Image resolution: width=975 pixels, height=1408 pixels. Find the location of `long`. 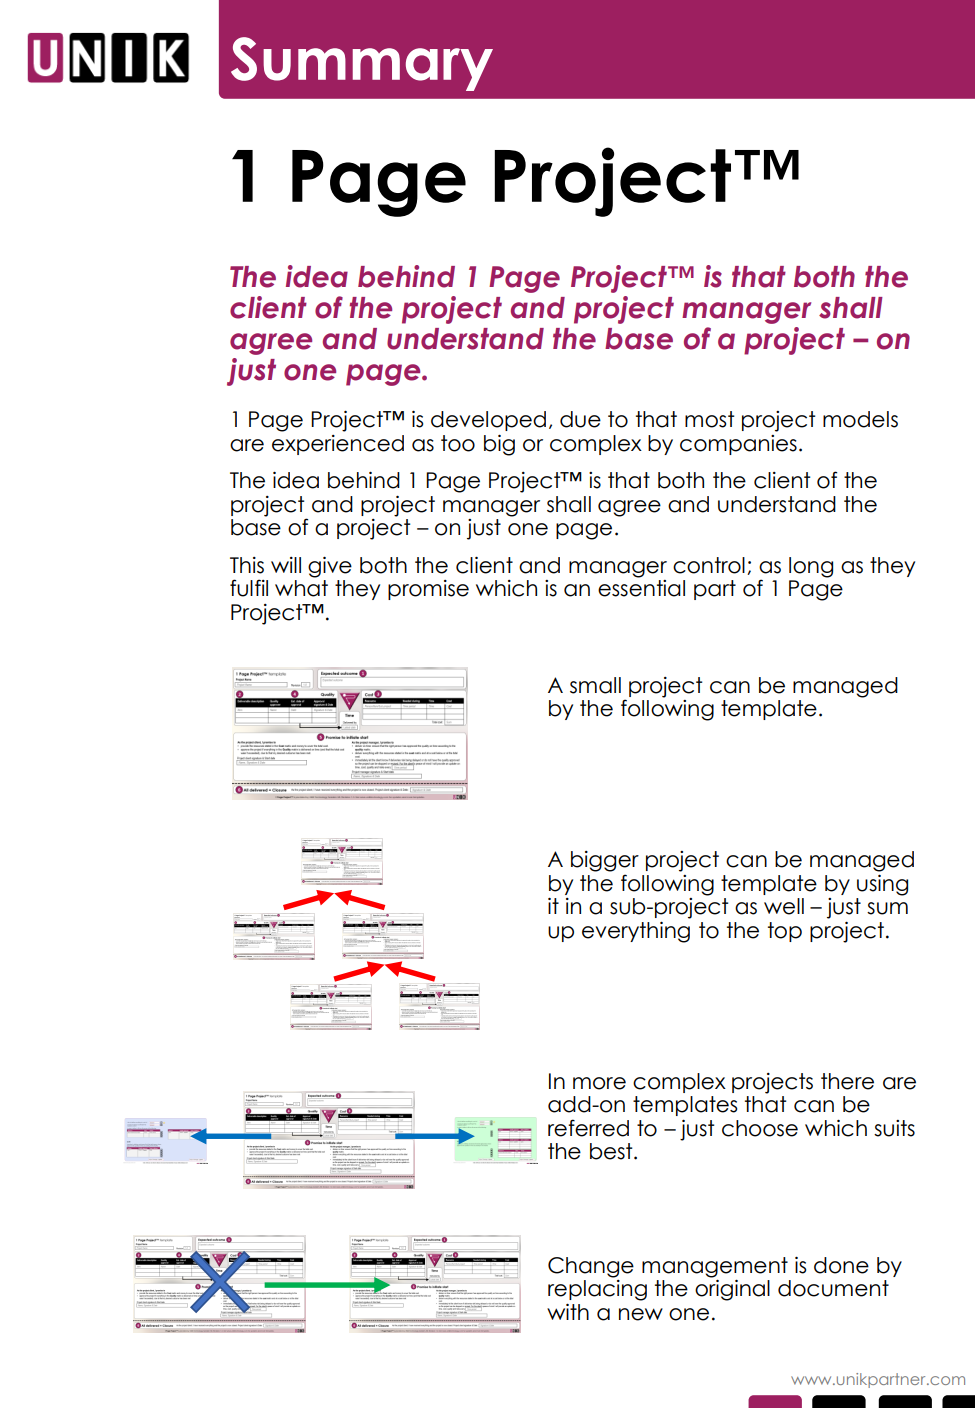

long is located at coordinates (811, 567).
